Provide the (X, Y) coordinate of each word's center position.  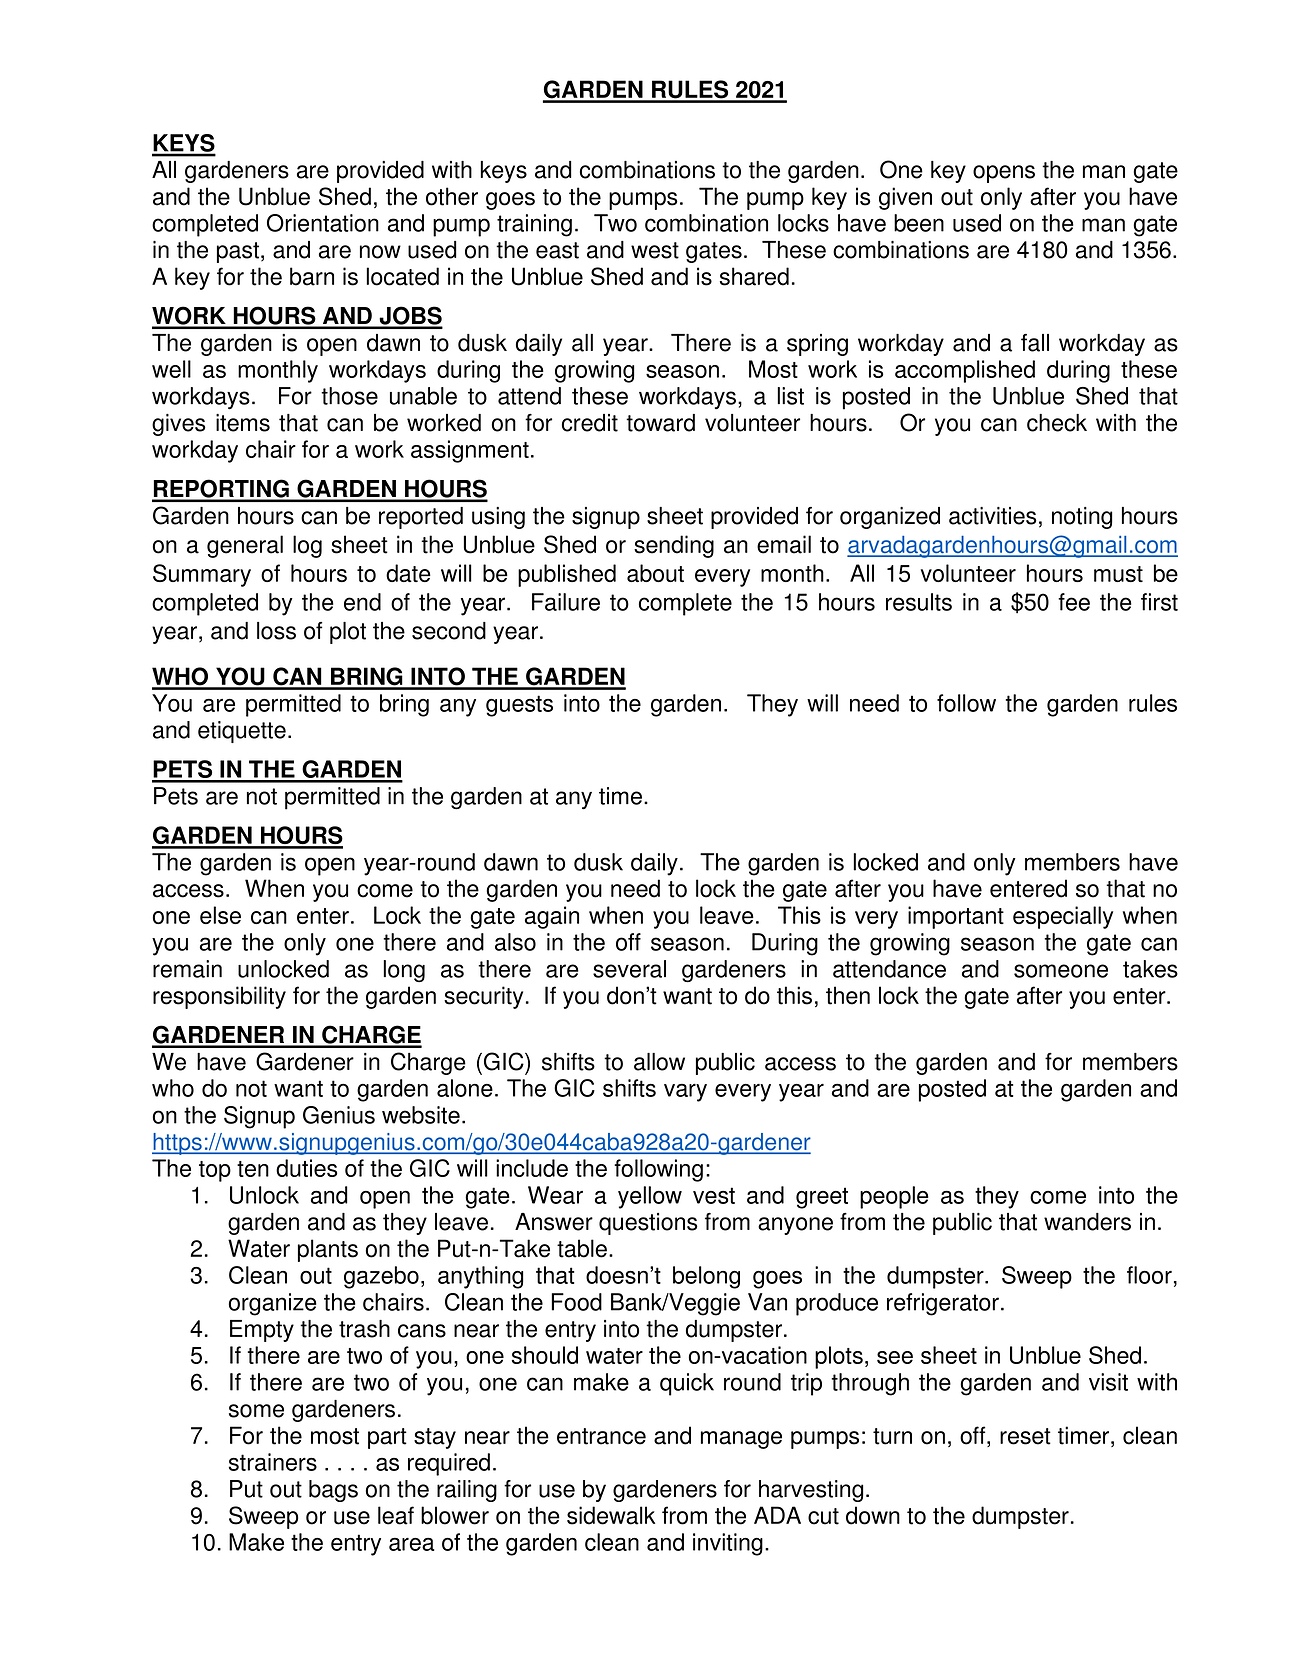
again (552, 917)
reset (1025, 1436)
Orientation (323, 223)
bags (333, 1491)
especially (1063, 917)
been (919, 223)
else (220, 915)
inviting (728, 1544)
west (655, 250)
